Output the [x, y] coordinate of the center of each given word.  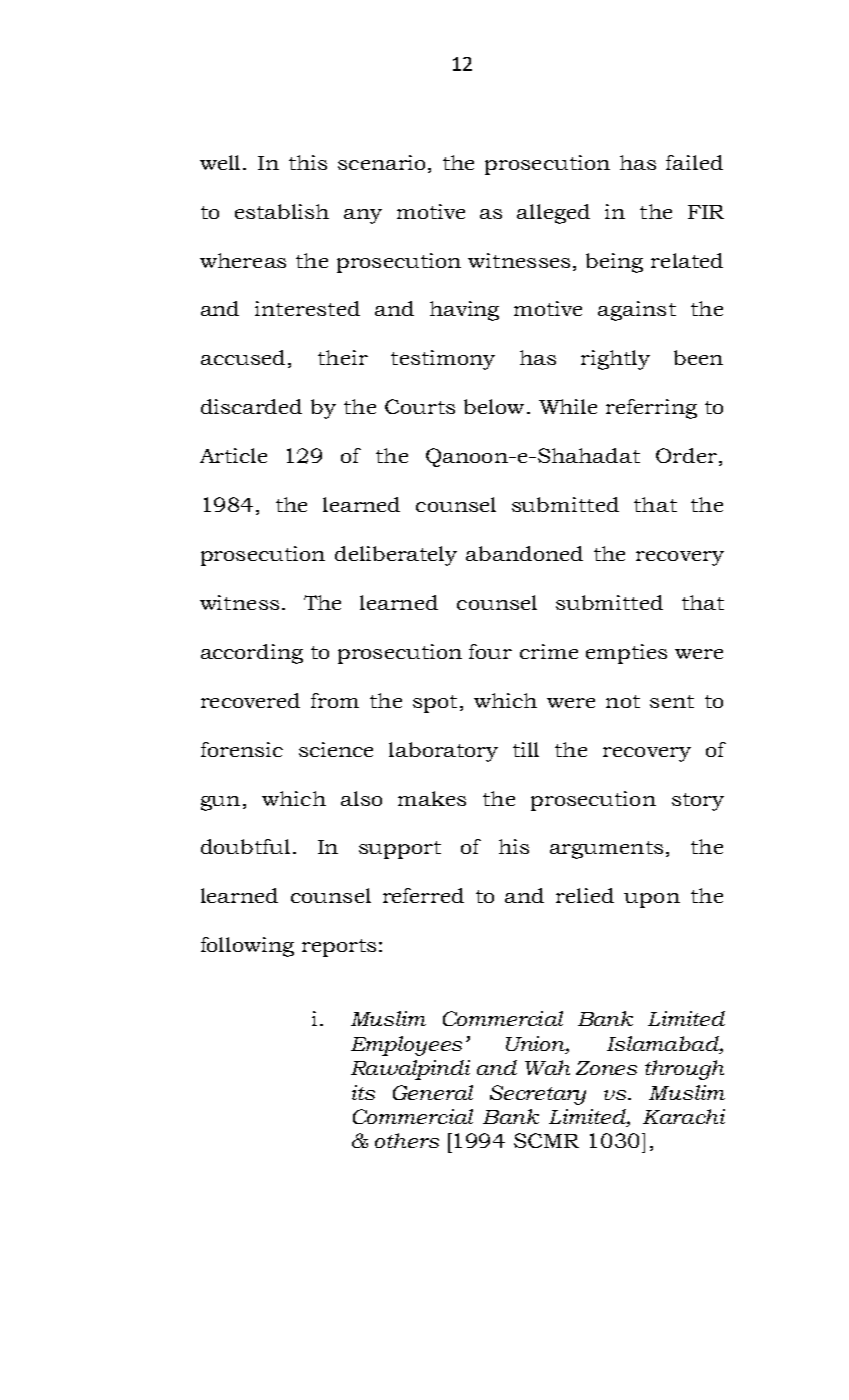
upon [652, 900]
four [490, 651]
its [363, 1092]
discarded [251, 406]
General [433, 1092]
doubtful [245, 846]
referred [423, 895]
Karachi [684, 1116]
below [494, 406]
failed [694, 162]
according [252, 654]
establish [282, 211]
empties [626, 654]
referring [651, 409]
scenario [381, 162]
